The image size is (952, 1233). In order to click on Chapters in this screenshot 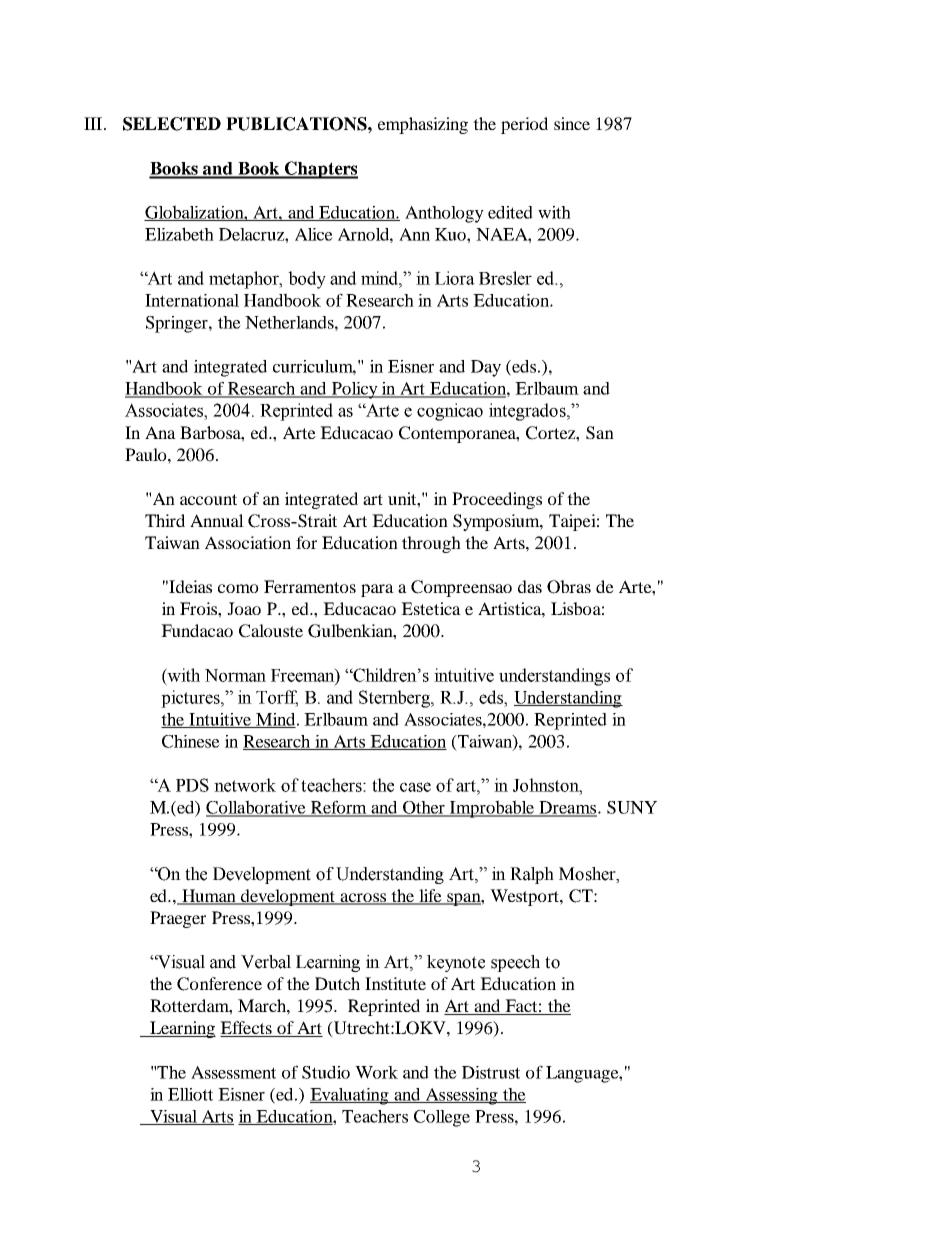, I will do `click(320, 170)`.
